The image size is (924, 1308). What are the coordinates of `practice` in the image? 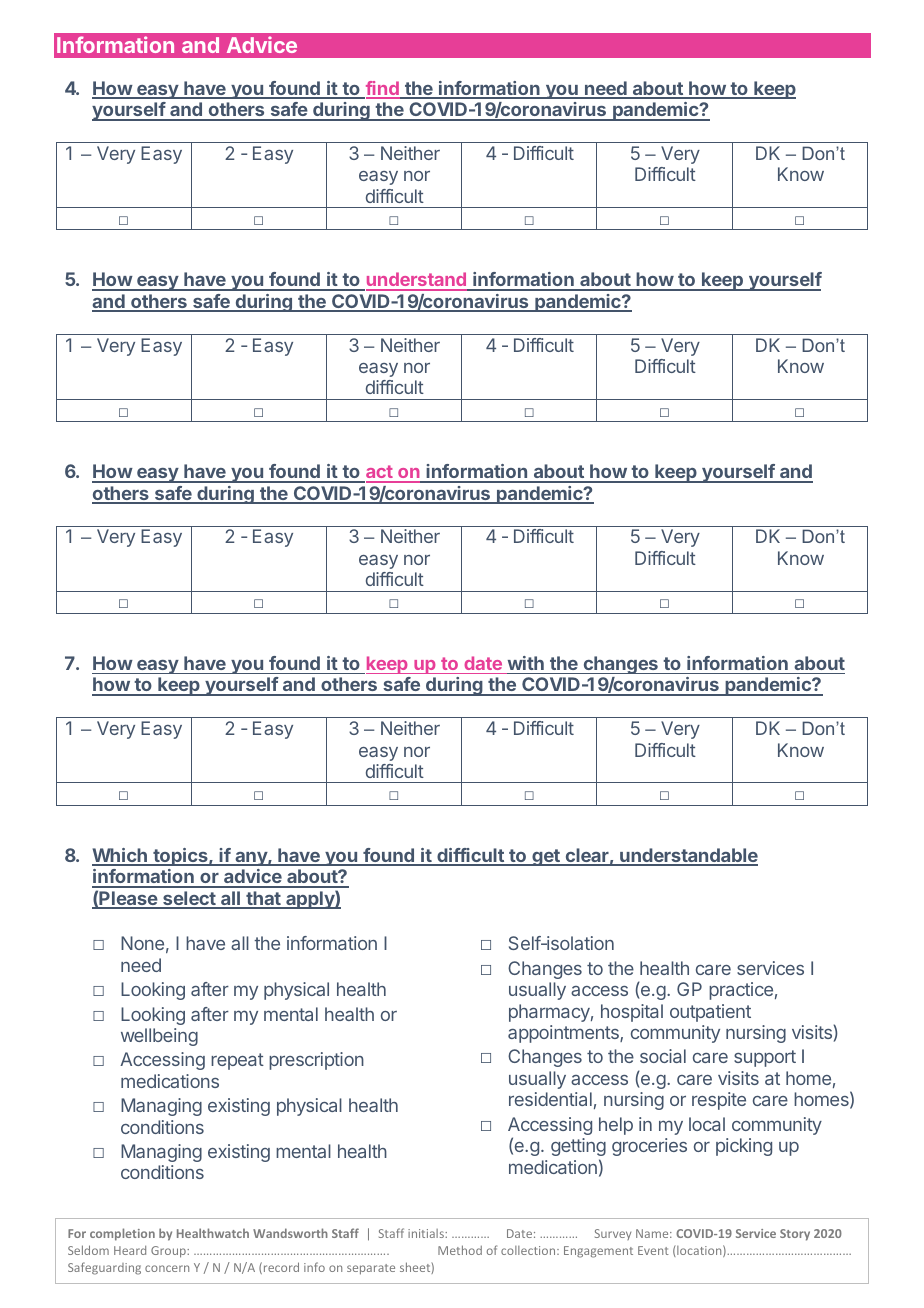 It's located at (741, 991).
